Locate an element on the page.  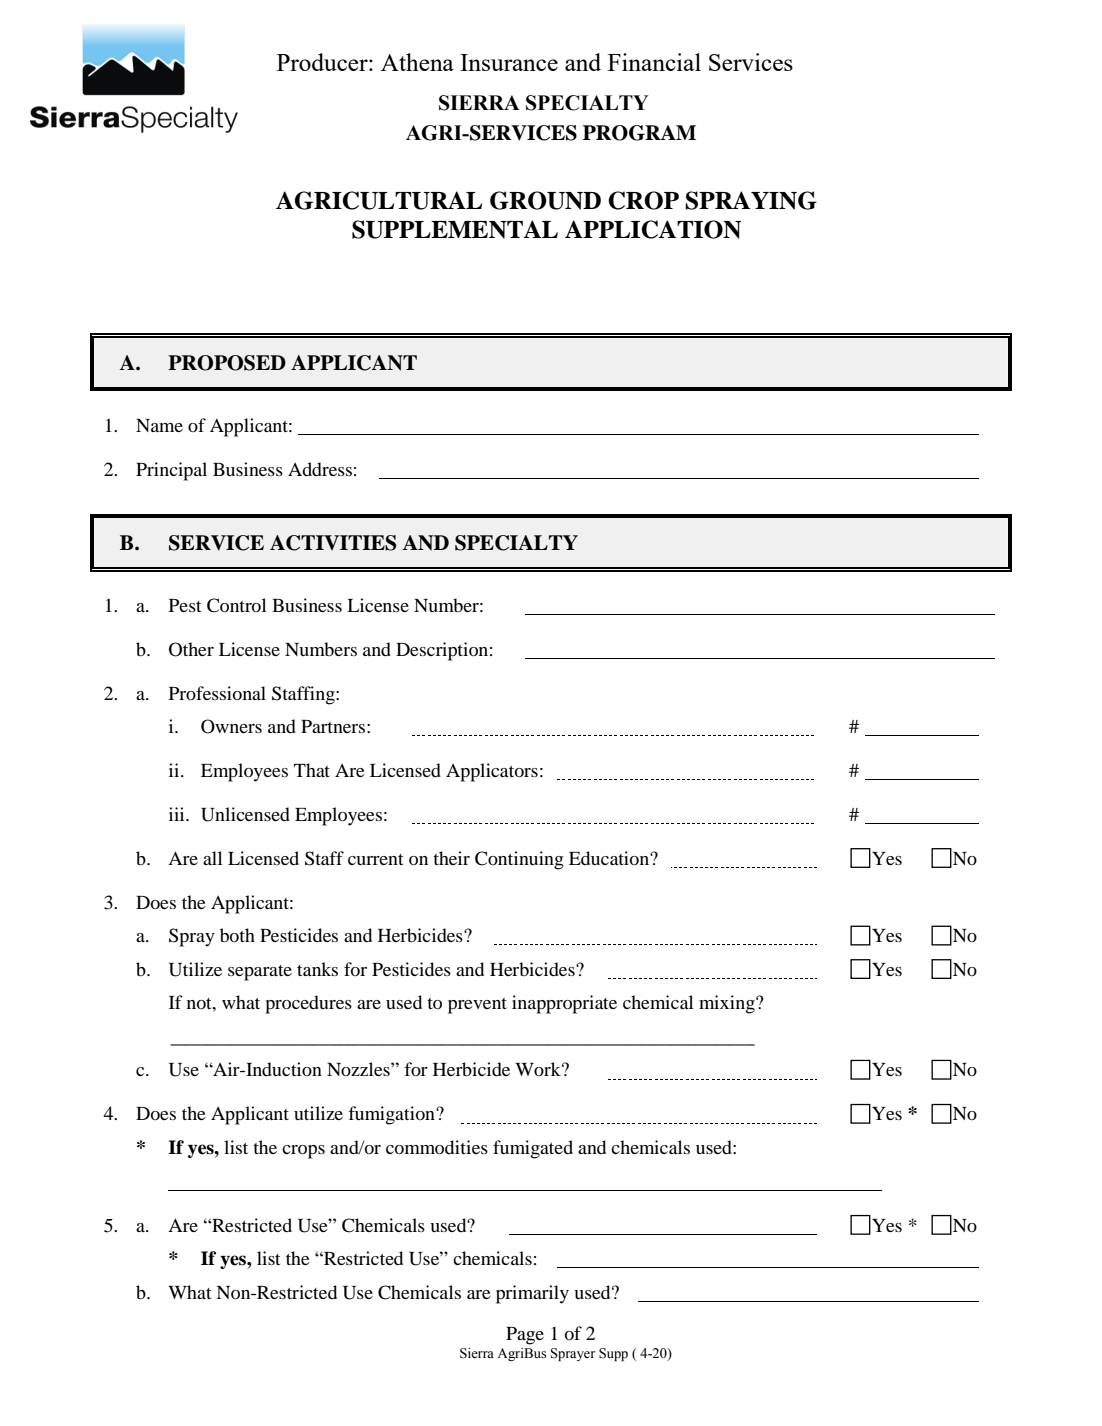
Insurance is located at coordinates (509, 62).
